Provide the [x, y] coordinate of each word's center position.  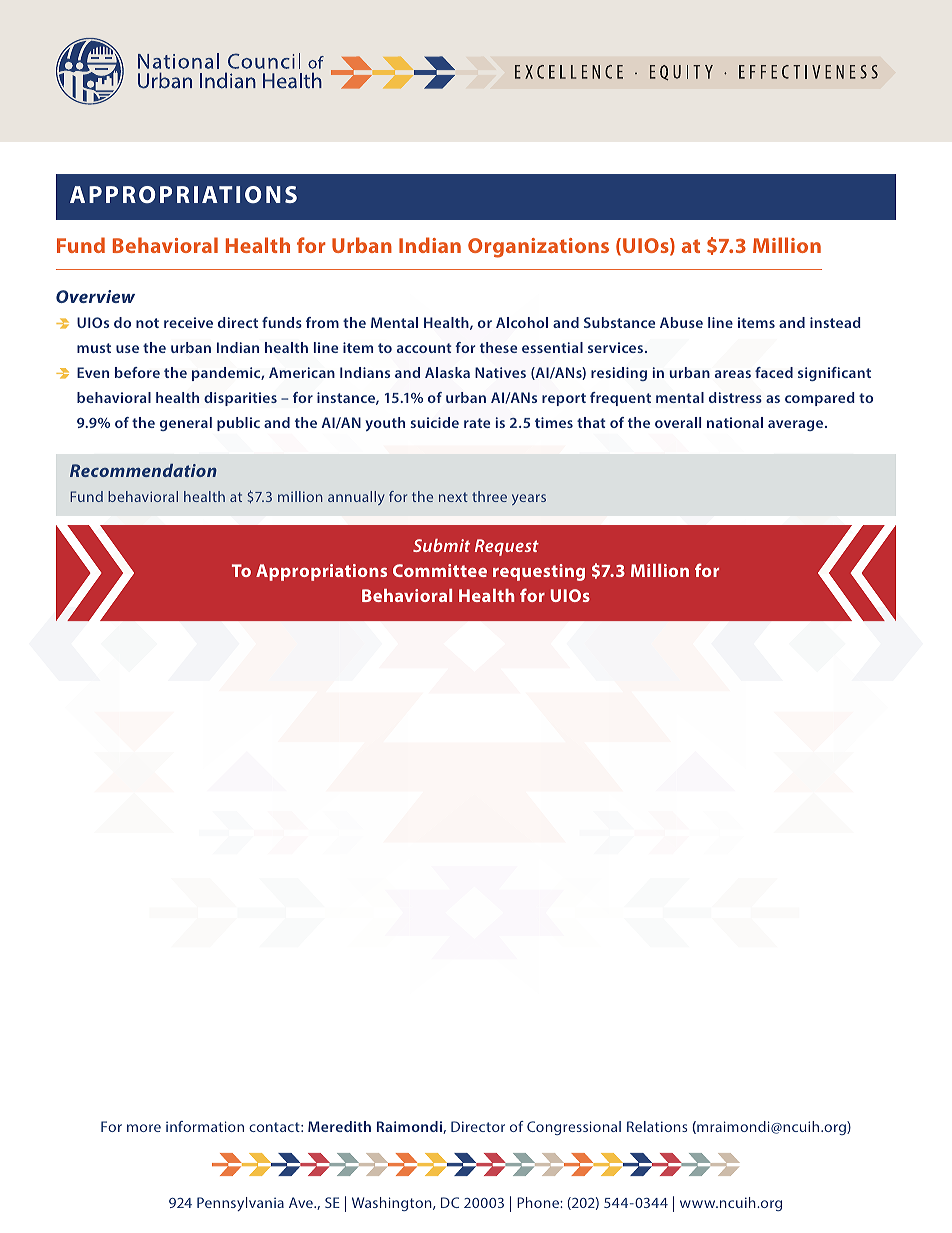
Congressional [574, 1128]
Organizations [538, 248]
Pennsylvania [240, 1204]
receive [188, 322]
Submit [441, 545]
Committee [440, 570]
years [529, 499]
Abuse [681, 322]
